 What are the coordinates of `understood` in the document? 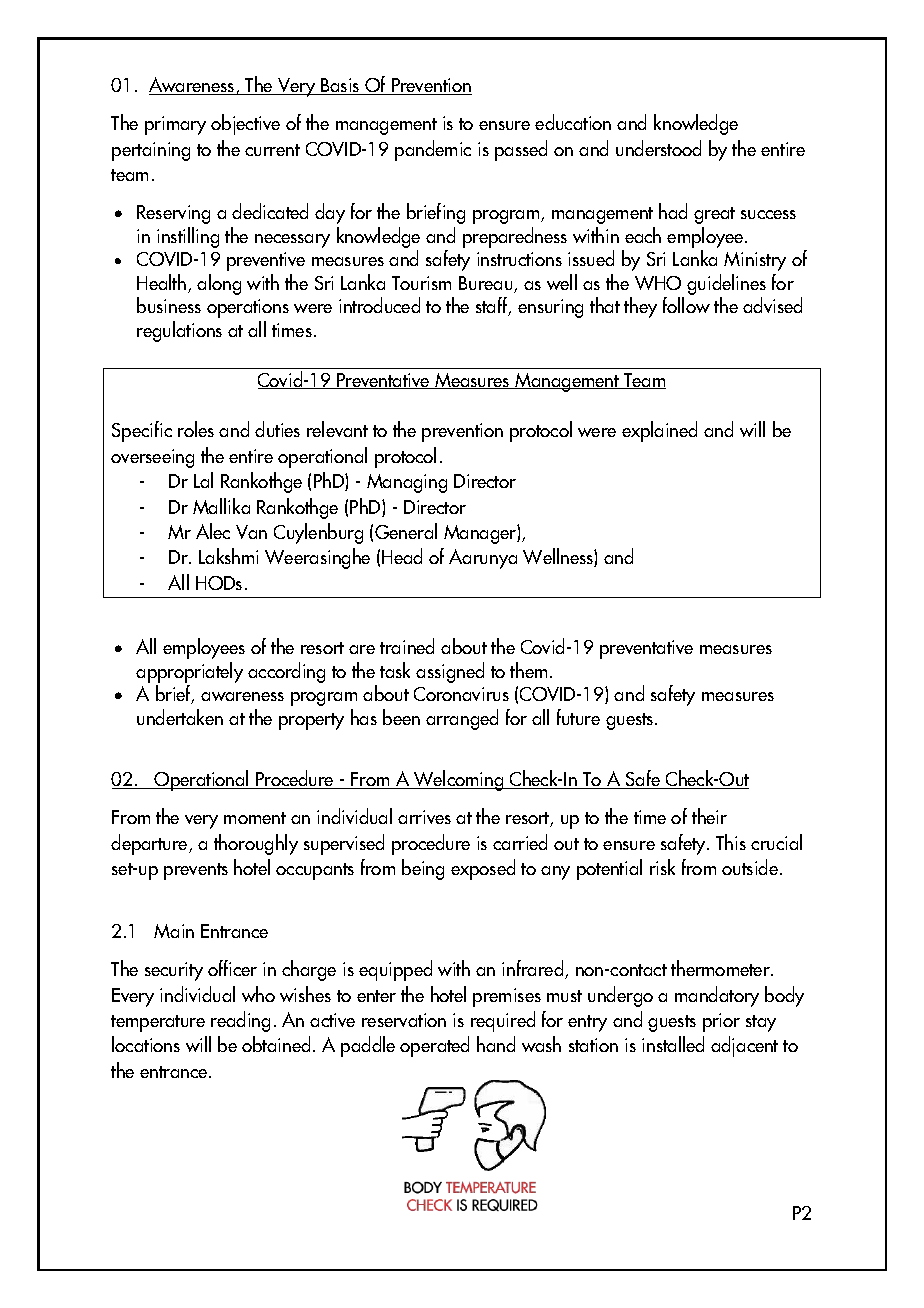 It's located at (658, 148).
